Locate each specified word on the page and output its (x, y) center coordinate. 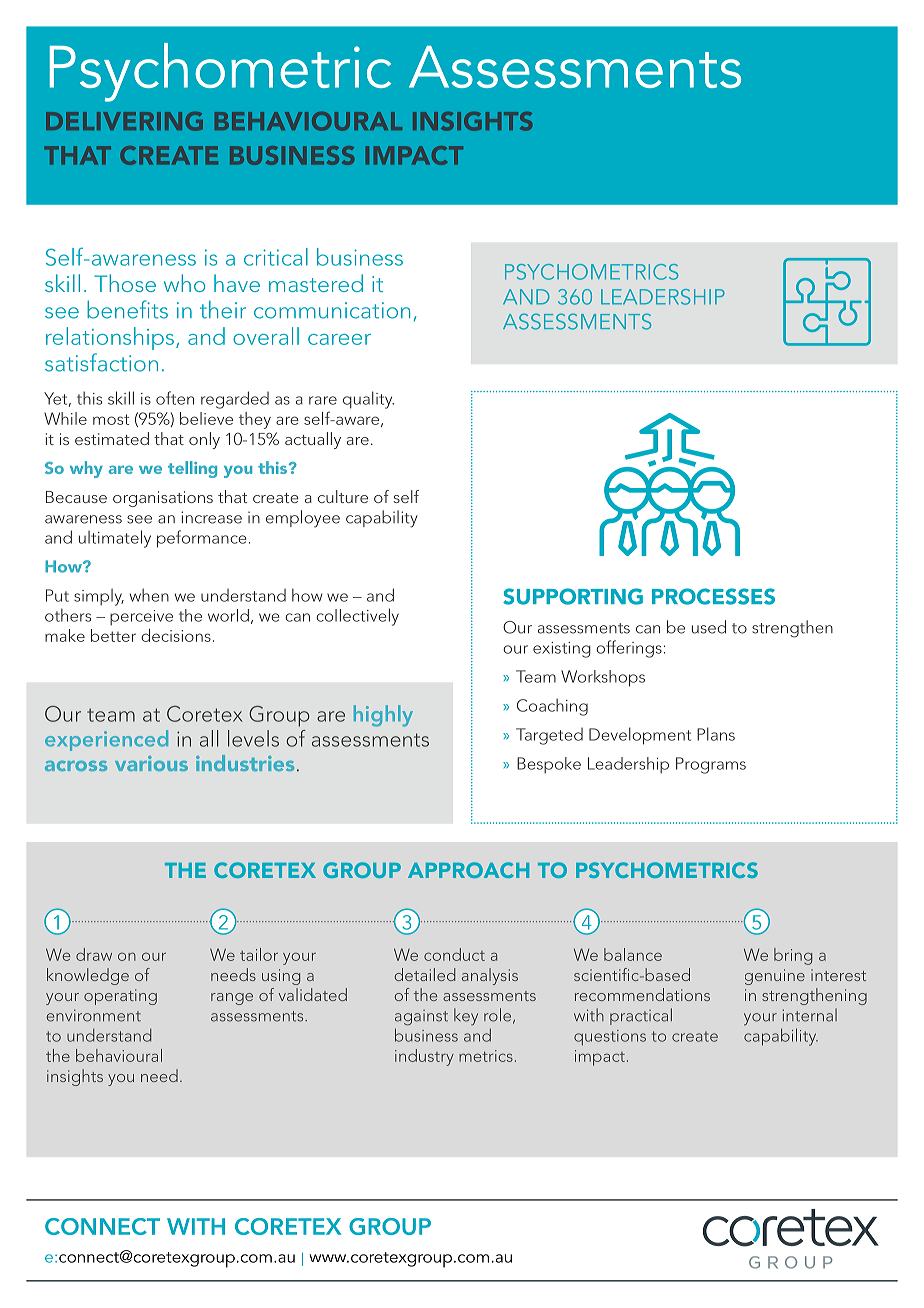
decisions (176, 635)
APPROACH (468, 870)
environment (94, 1015)
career (339, 339)
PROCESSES (713, 596)
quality (368, 400)
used (709, 627)
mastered (316, 283)
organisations (163, 499)
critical (276, 257)
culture (343, 496)
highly (383, 716)
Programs (711, 765)
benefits (127, 309)
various (151, 763)
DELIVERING (124, 121)
